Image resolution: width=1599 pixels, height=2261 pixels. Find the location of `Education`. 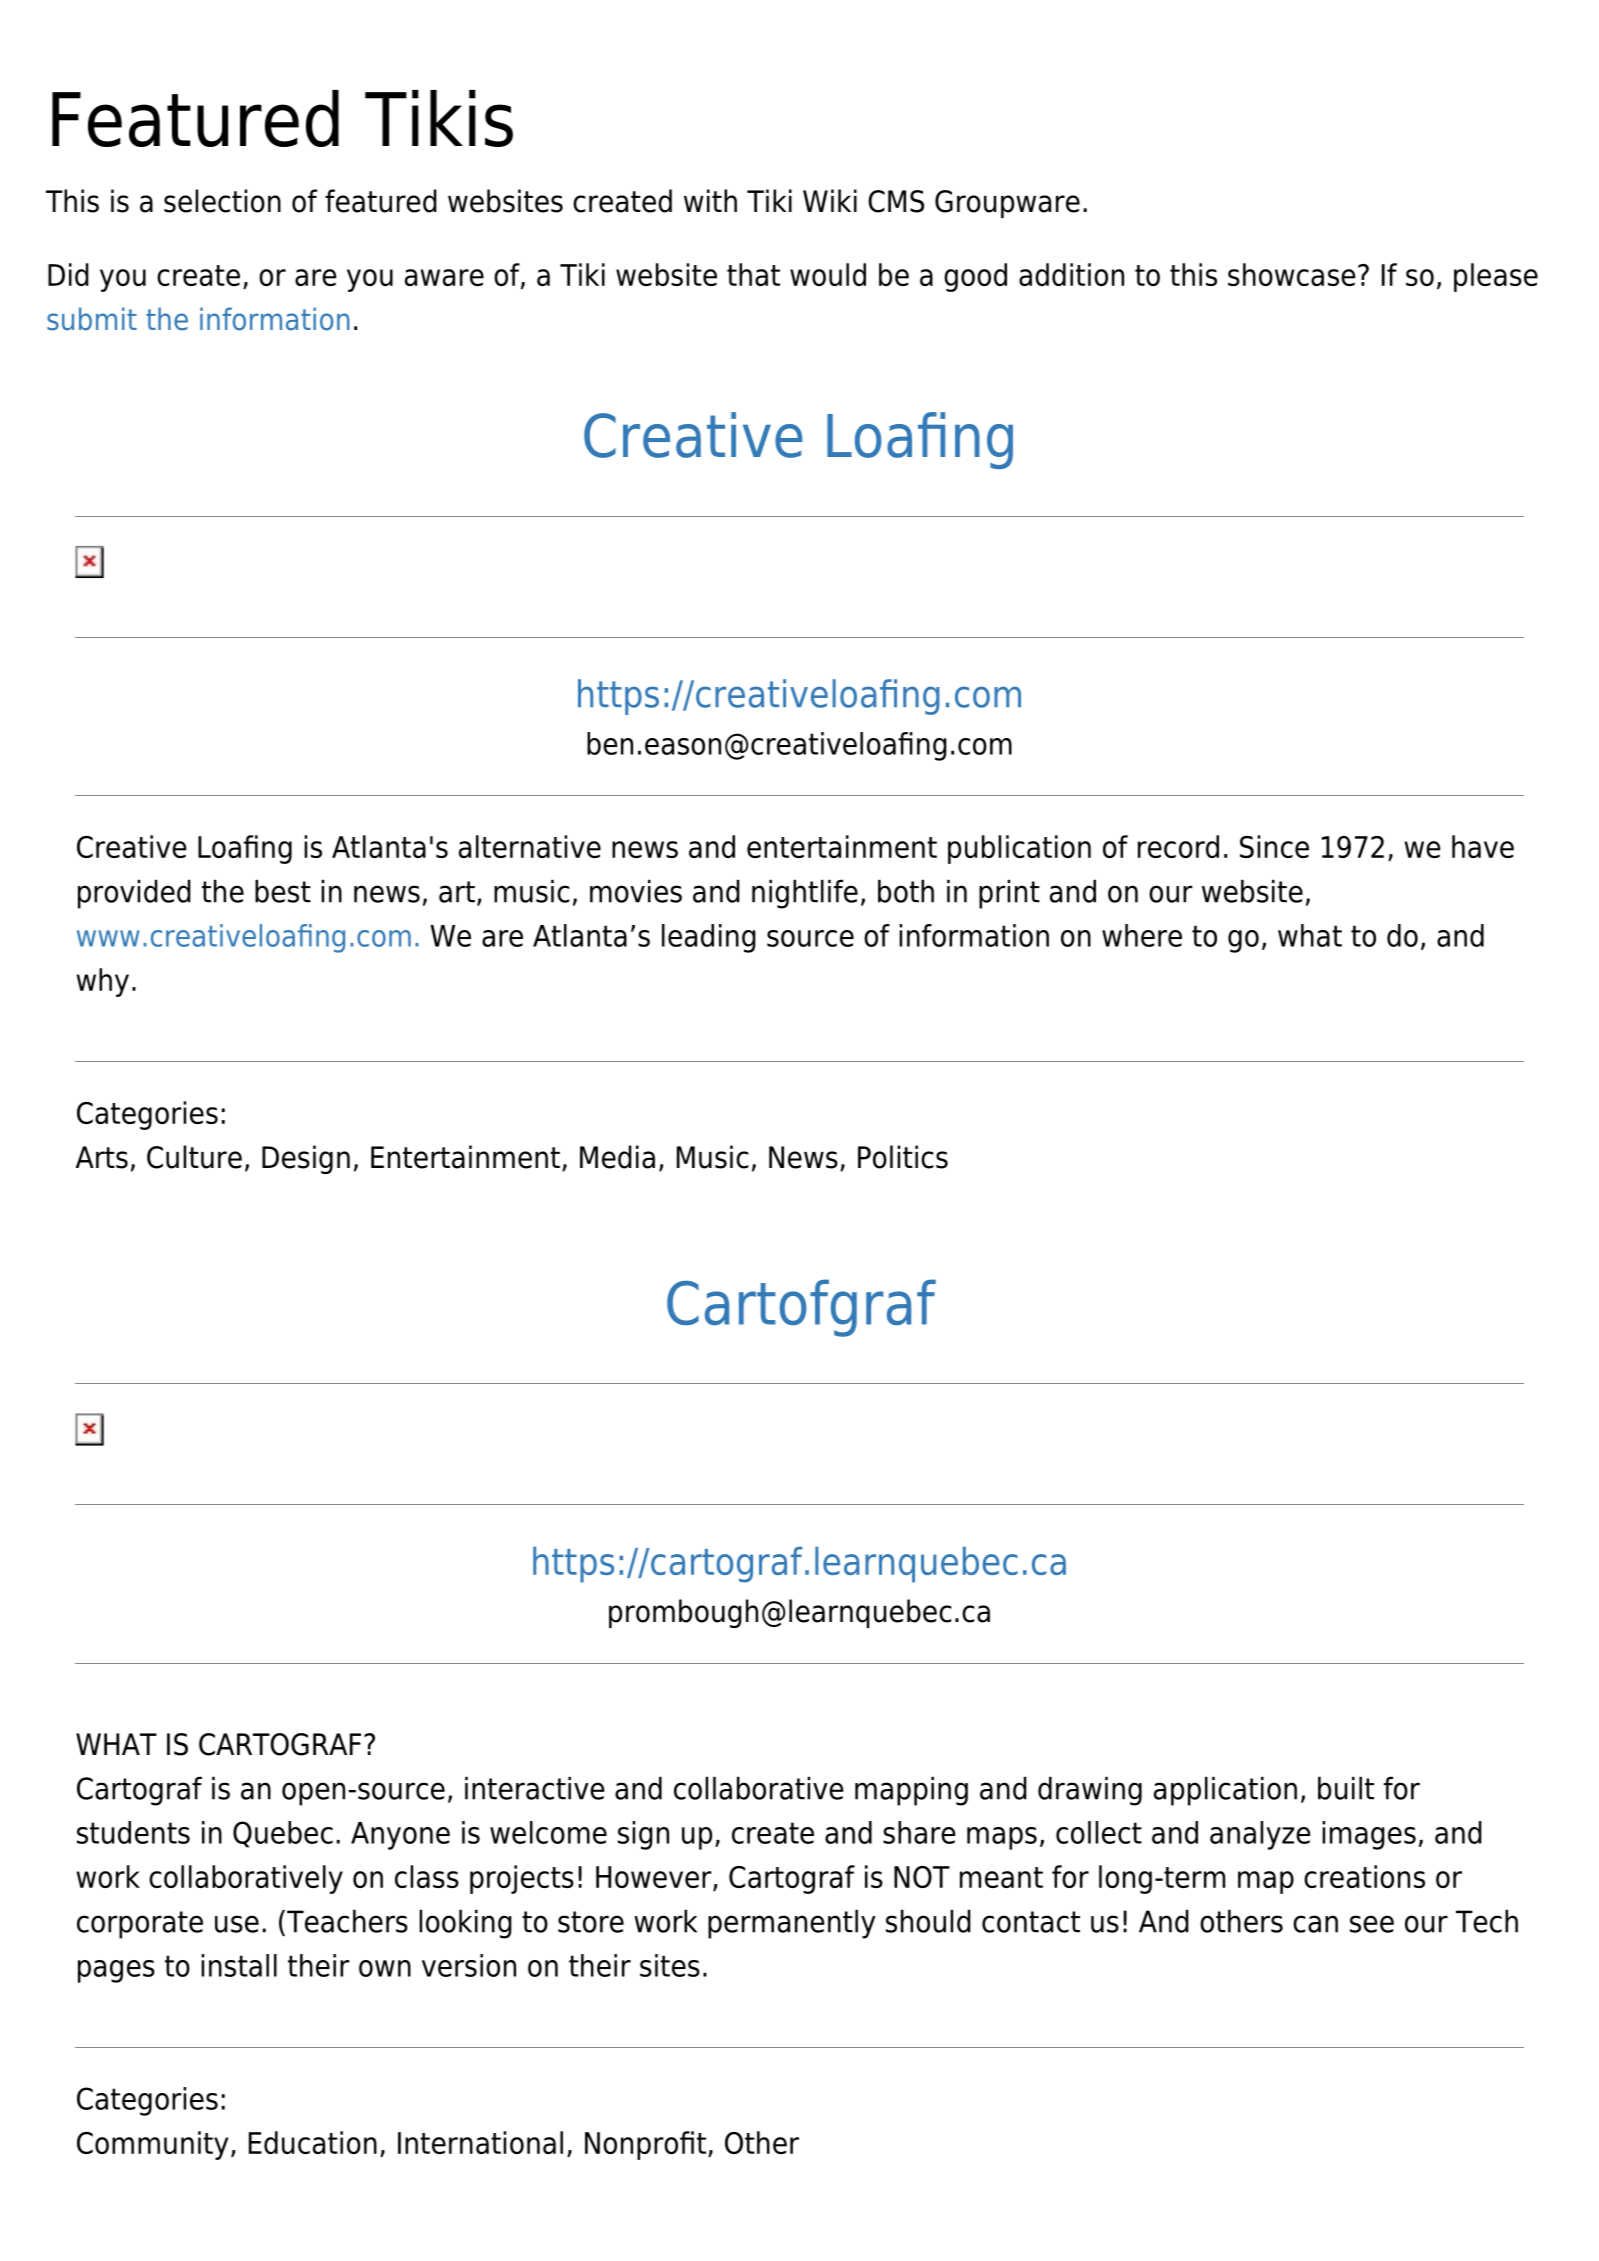

Education is located at coordinates (313, 2142).
